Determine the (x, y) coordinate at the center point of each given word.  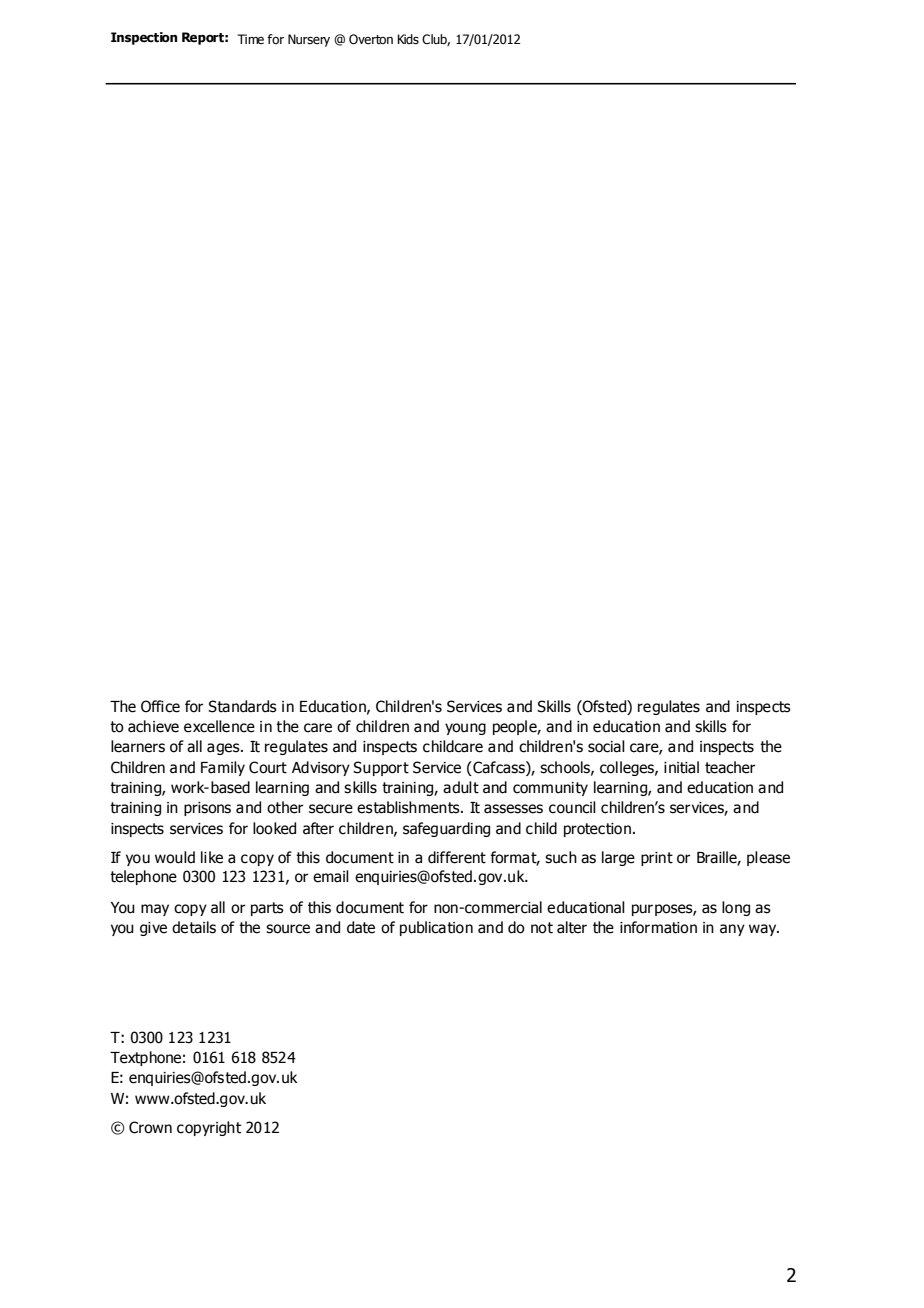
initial (681, 767)
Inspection (144, 38)
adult (461, 787)
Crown (150, 1127)
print (657, 859)
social (606, 746)
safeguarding (446, 829)
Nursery (309, 40)
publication (436, 928)
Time (250, 39)
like (212, 857)
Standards (242, 706)
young (465, 729)
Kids (408, 39)
